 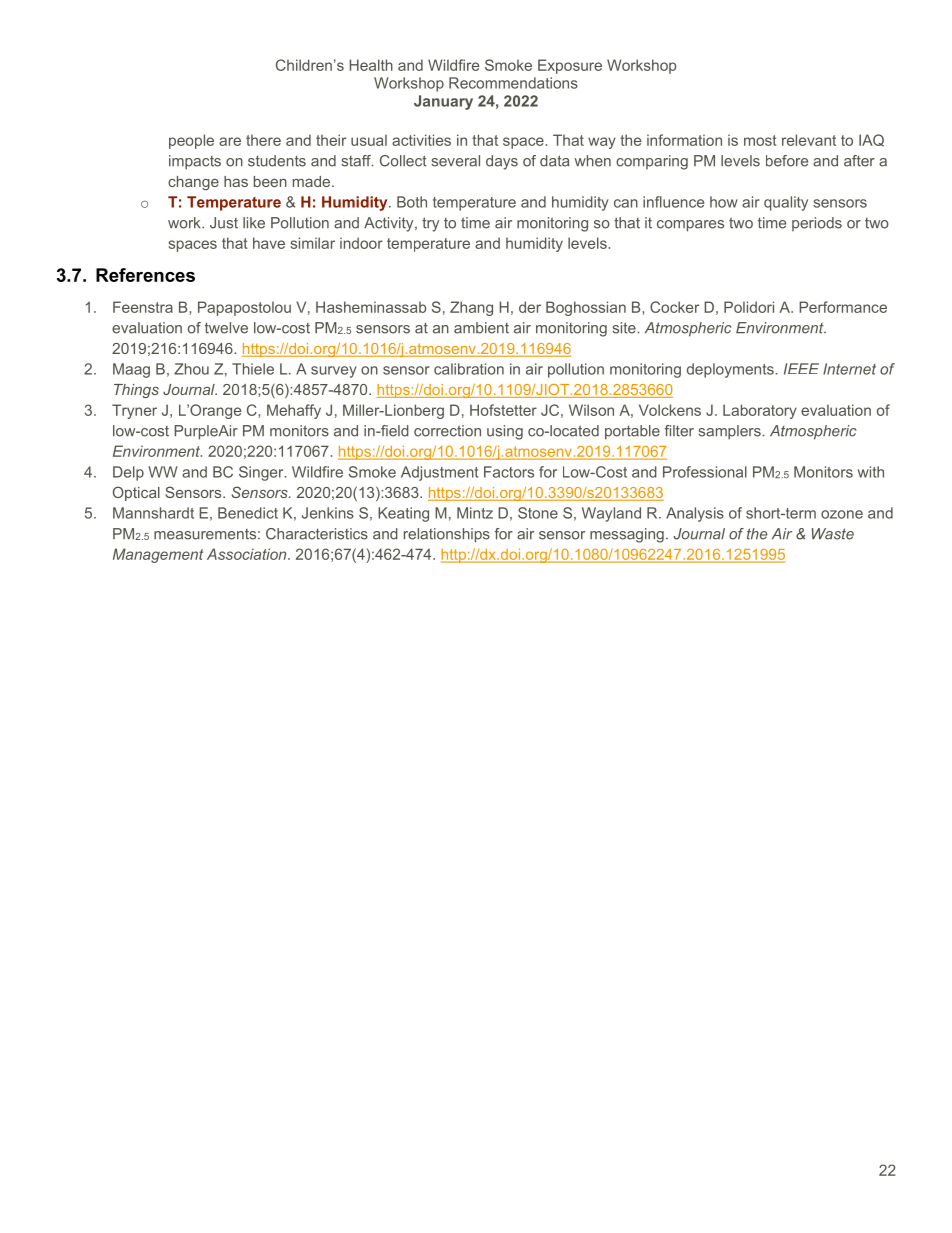 I want to click on Recommendations, so click(x=513, y=83).
